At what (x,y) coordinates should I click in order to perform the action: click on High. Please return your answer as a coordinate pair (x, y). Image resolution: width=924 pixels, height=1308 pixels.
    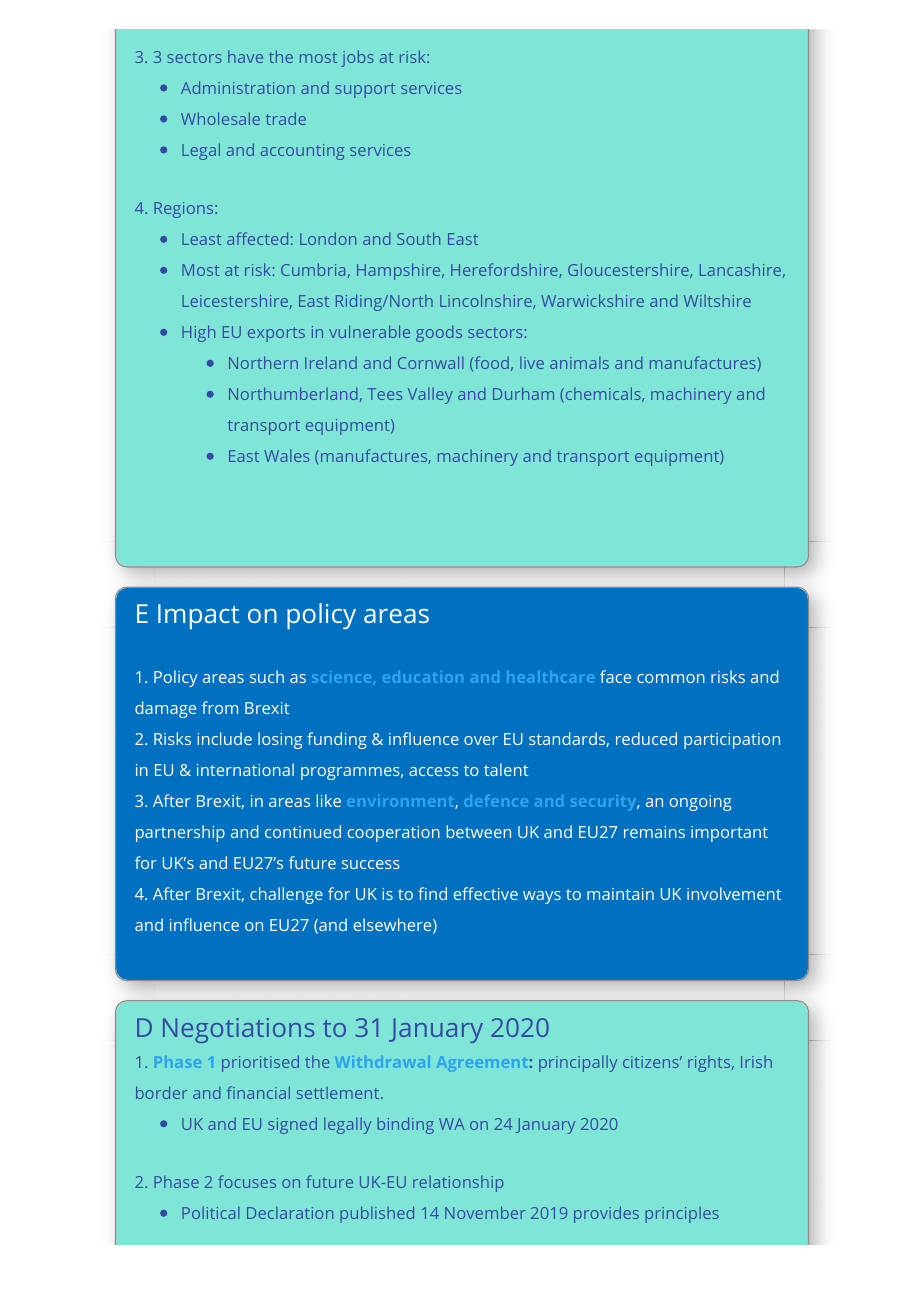
    Looking at the image, I should click on (198, 333).
